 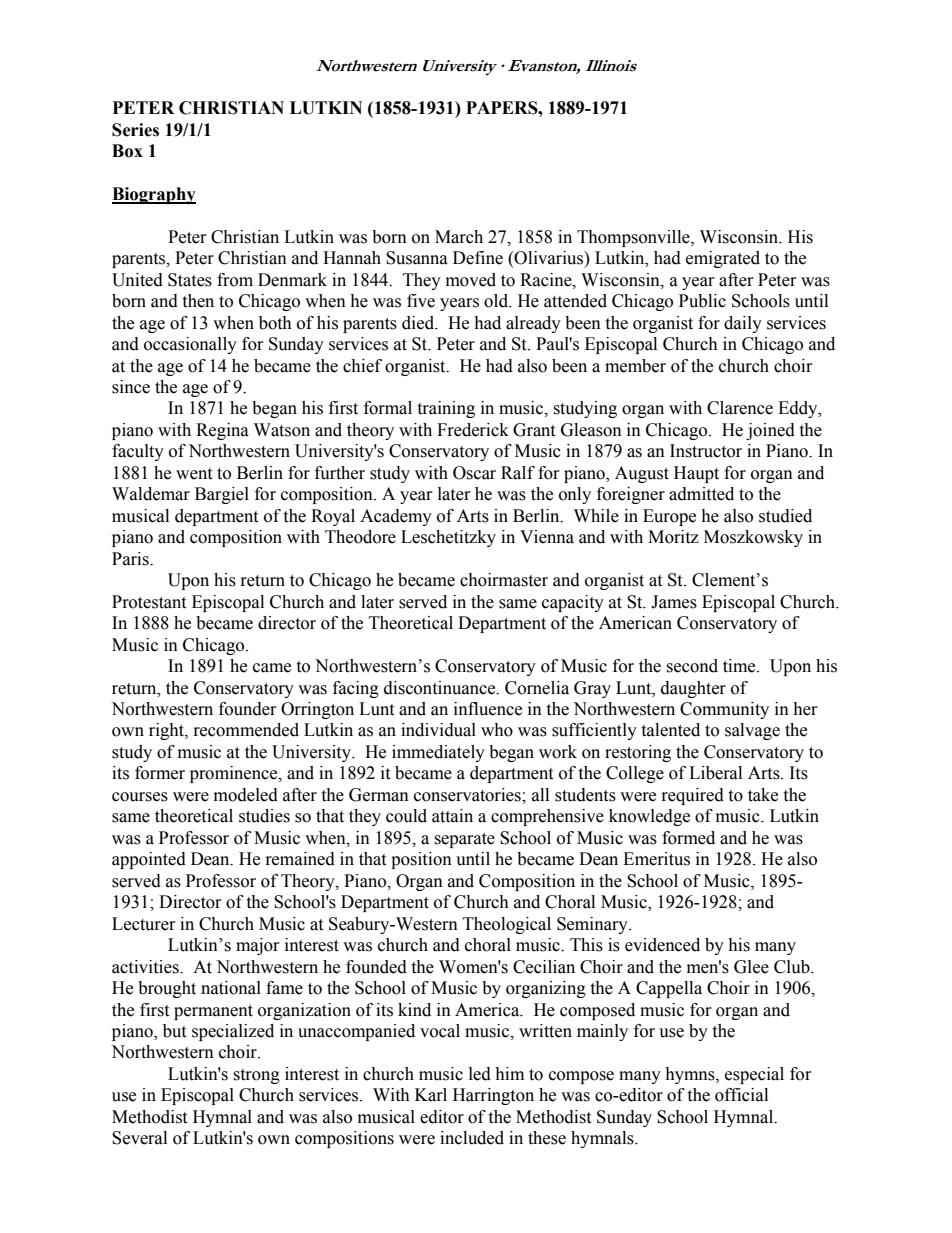 What do you see at coordinates (723, 259) in the screenshot?
I see `emigrated` at bounding box center [723, 259].
